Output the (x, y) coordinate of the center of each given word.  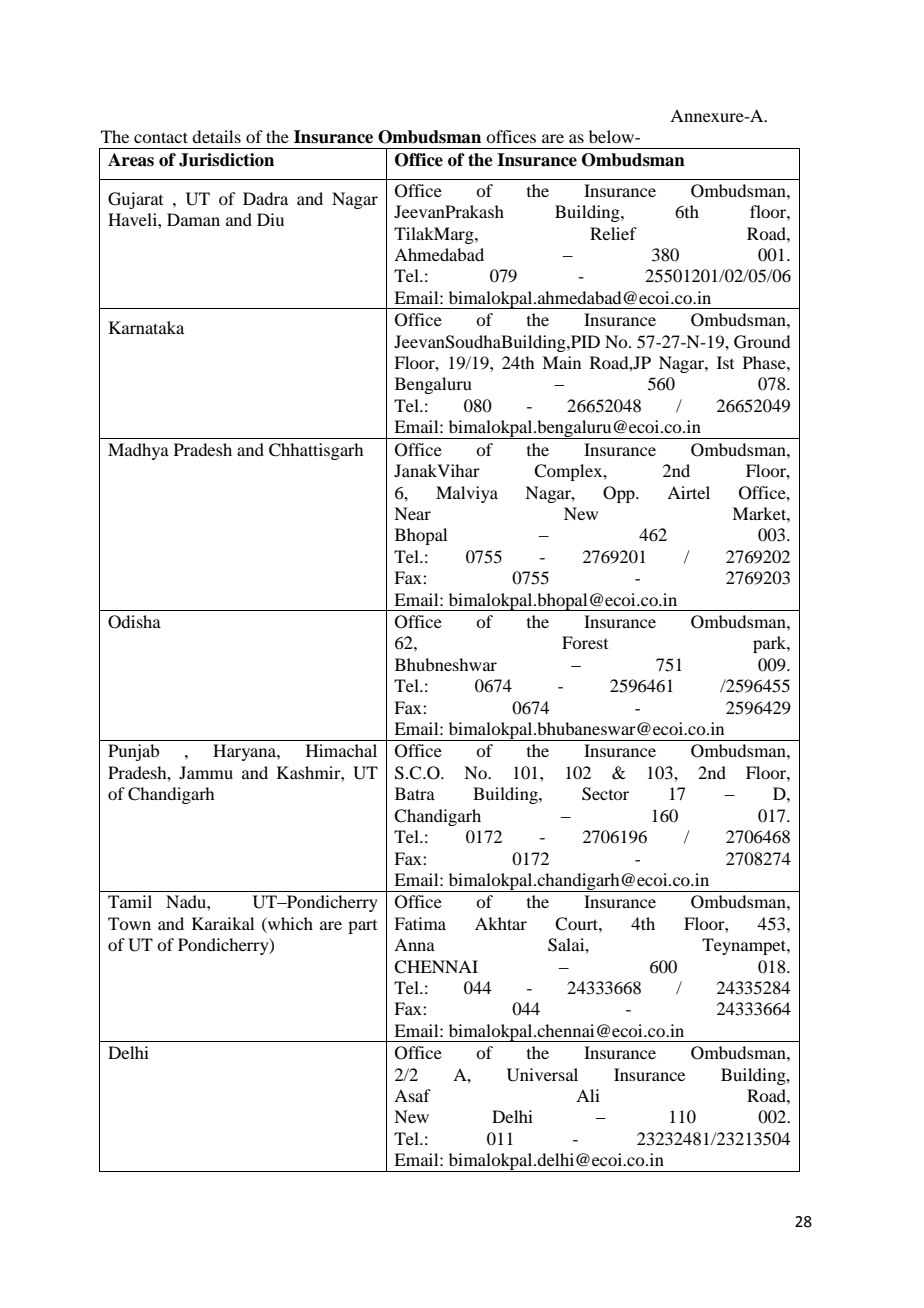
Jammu (206, 772)
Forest (585, 642)
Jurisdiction (226, 160)
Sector (605, 794)
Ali (588, 1095)
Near (412, 513)
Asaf (412, 1095)
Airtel (688, 492)
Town (129, 923)
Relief (613, 233)
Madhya (138, 451)
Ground (762, 342)
